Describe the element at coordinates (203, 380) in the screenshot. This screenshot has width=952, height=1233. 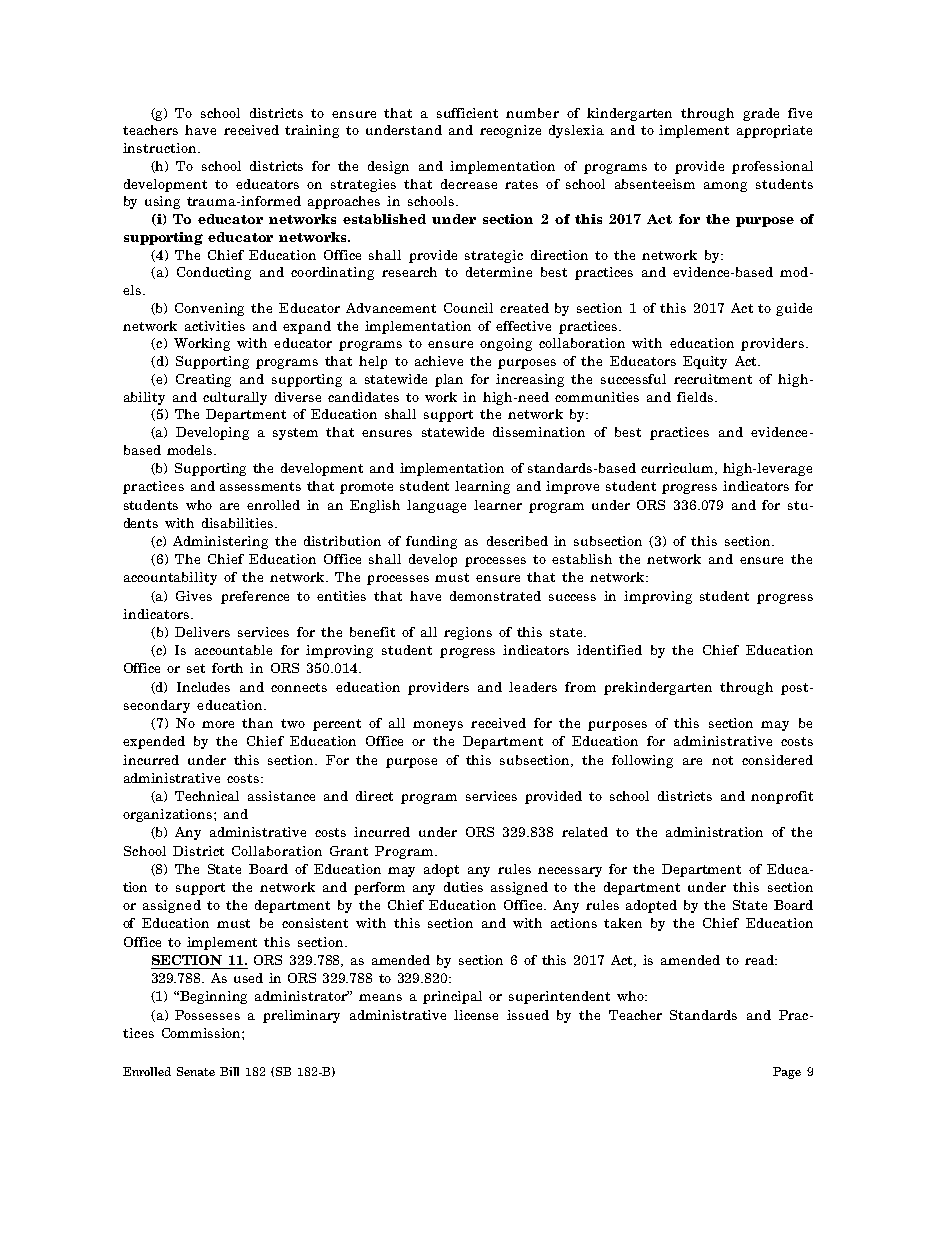
I see `Creating` at that location.
